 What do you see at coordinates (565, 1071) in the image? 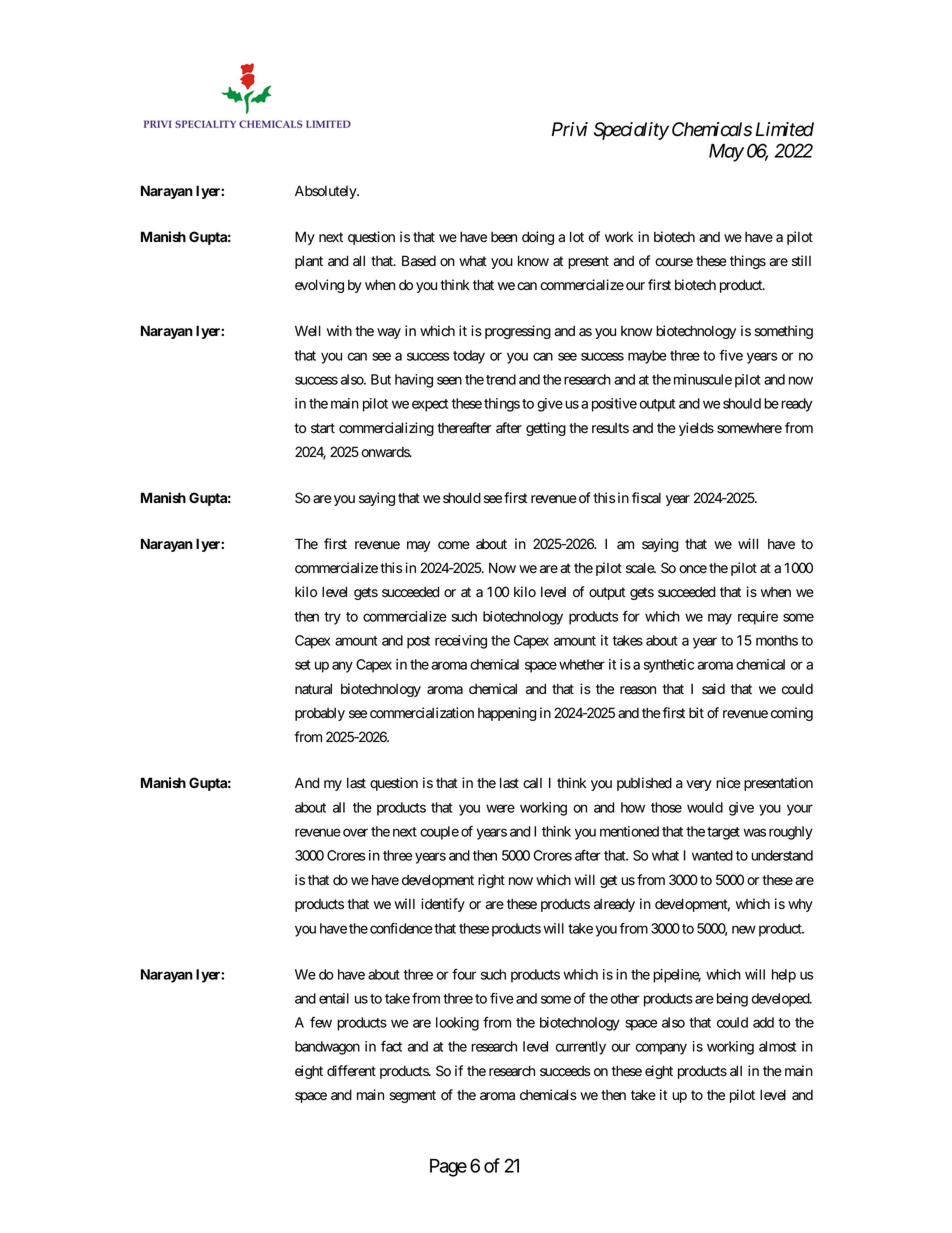
I see `succeeds` at bounding box center [565, 1071].
